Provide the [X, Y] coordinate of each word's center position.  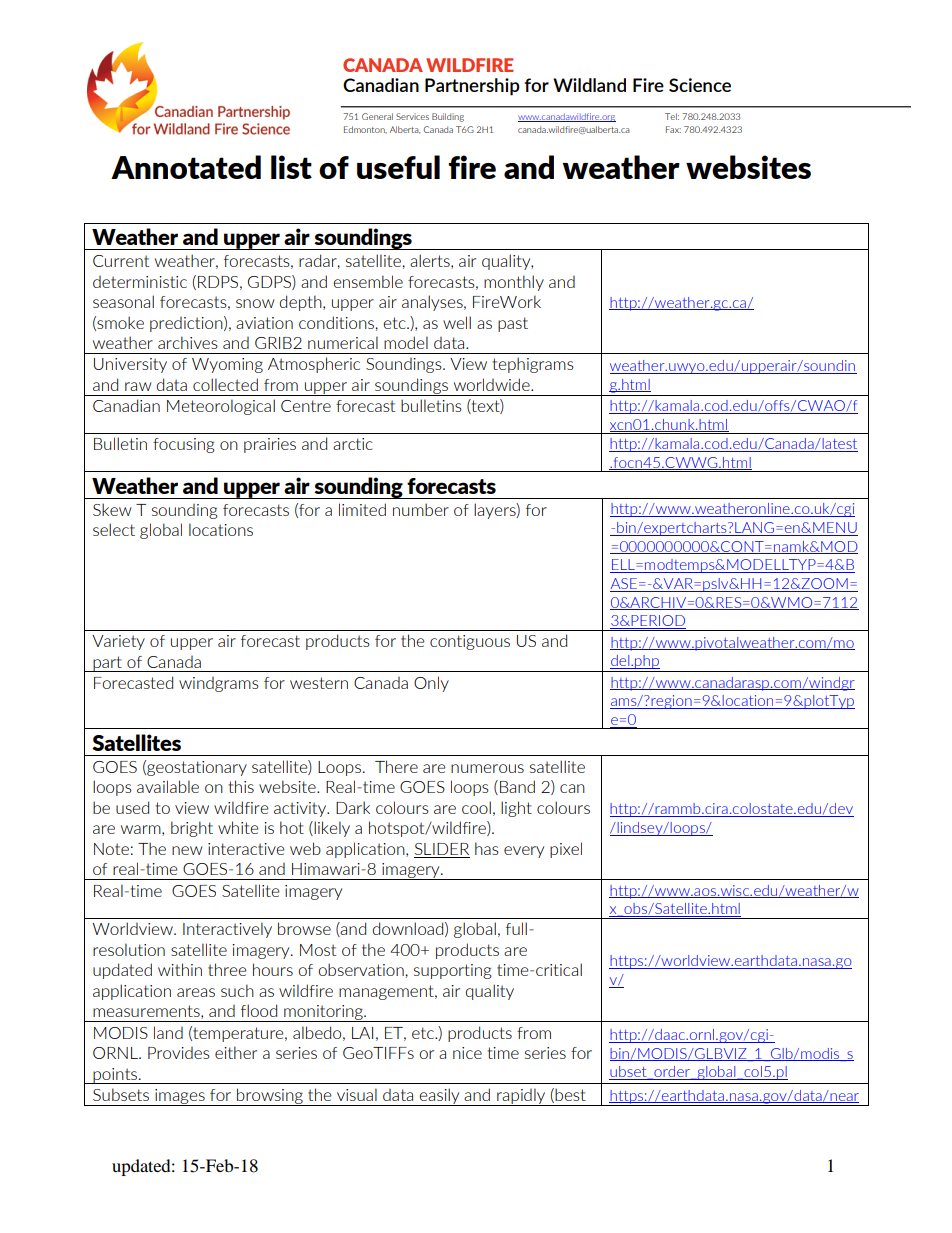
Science [700, 85]
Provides [179, 1053]
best [570, 1094]
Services [412, 116]
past [513, 324]
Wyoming [227, 365]
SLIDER [442, 849]
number [421, 509]
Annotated [186, 167]
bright [192, 829]
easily [440, 1097]
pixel [566, 850]
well [457, 322]
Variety [118, 642]
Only [431, 684]
